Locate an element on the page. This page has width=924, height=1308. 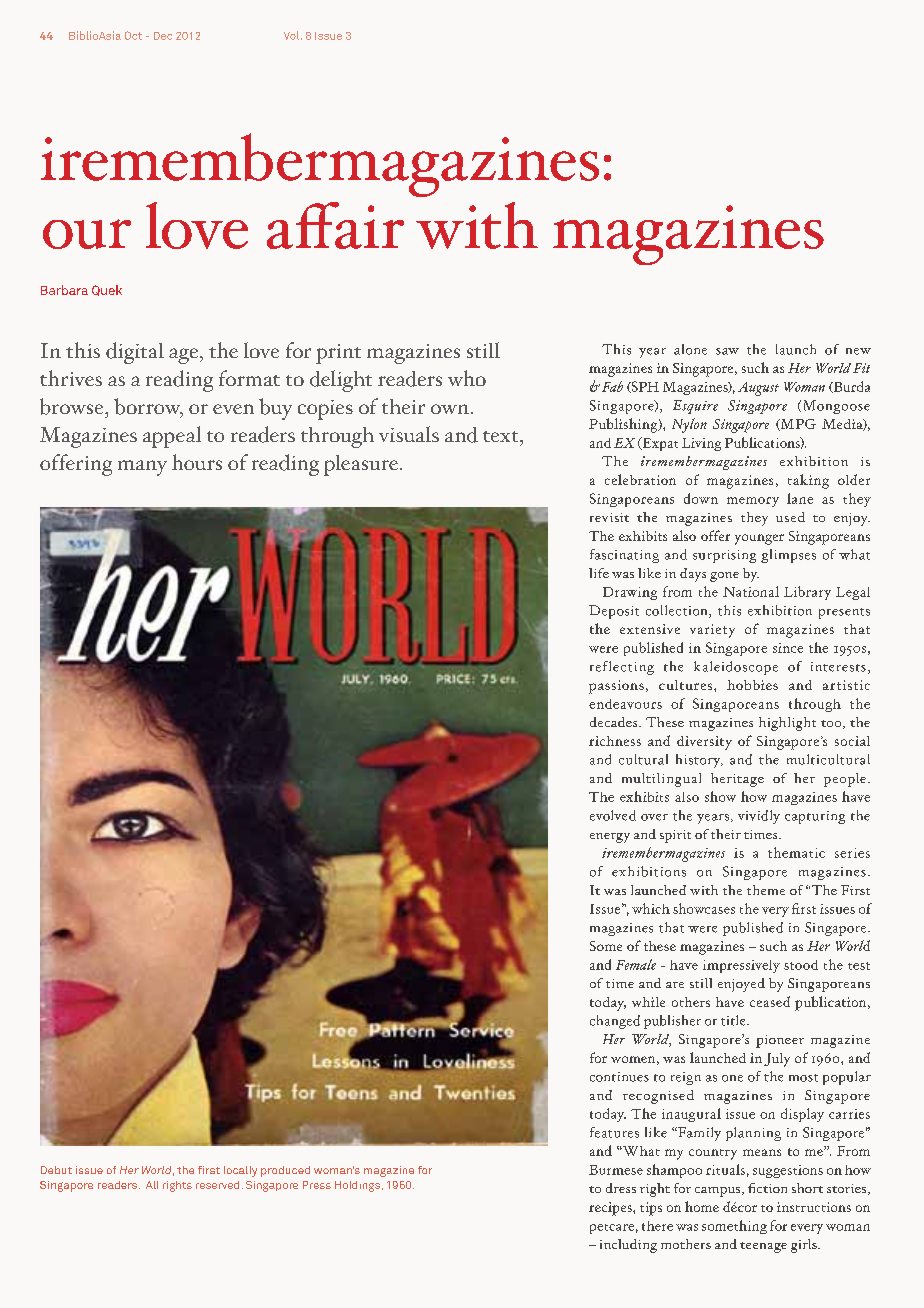
Oct is located at coordinates (133, 35).
